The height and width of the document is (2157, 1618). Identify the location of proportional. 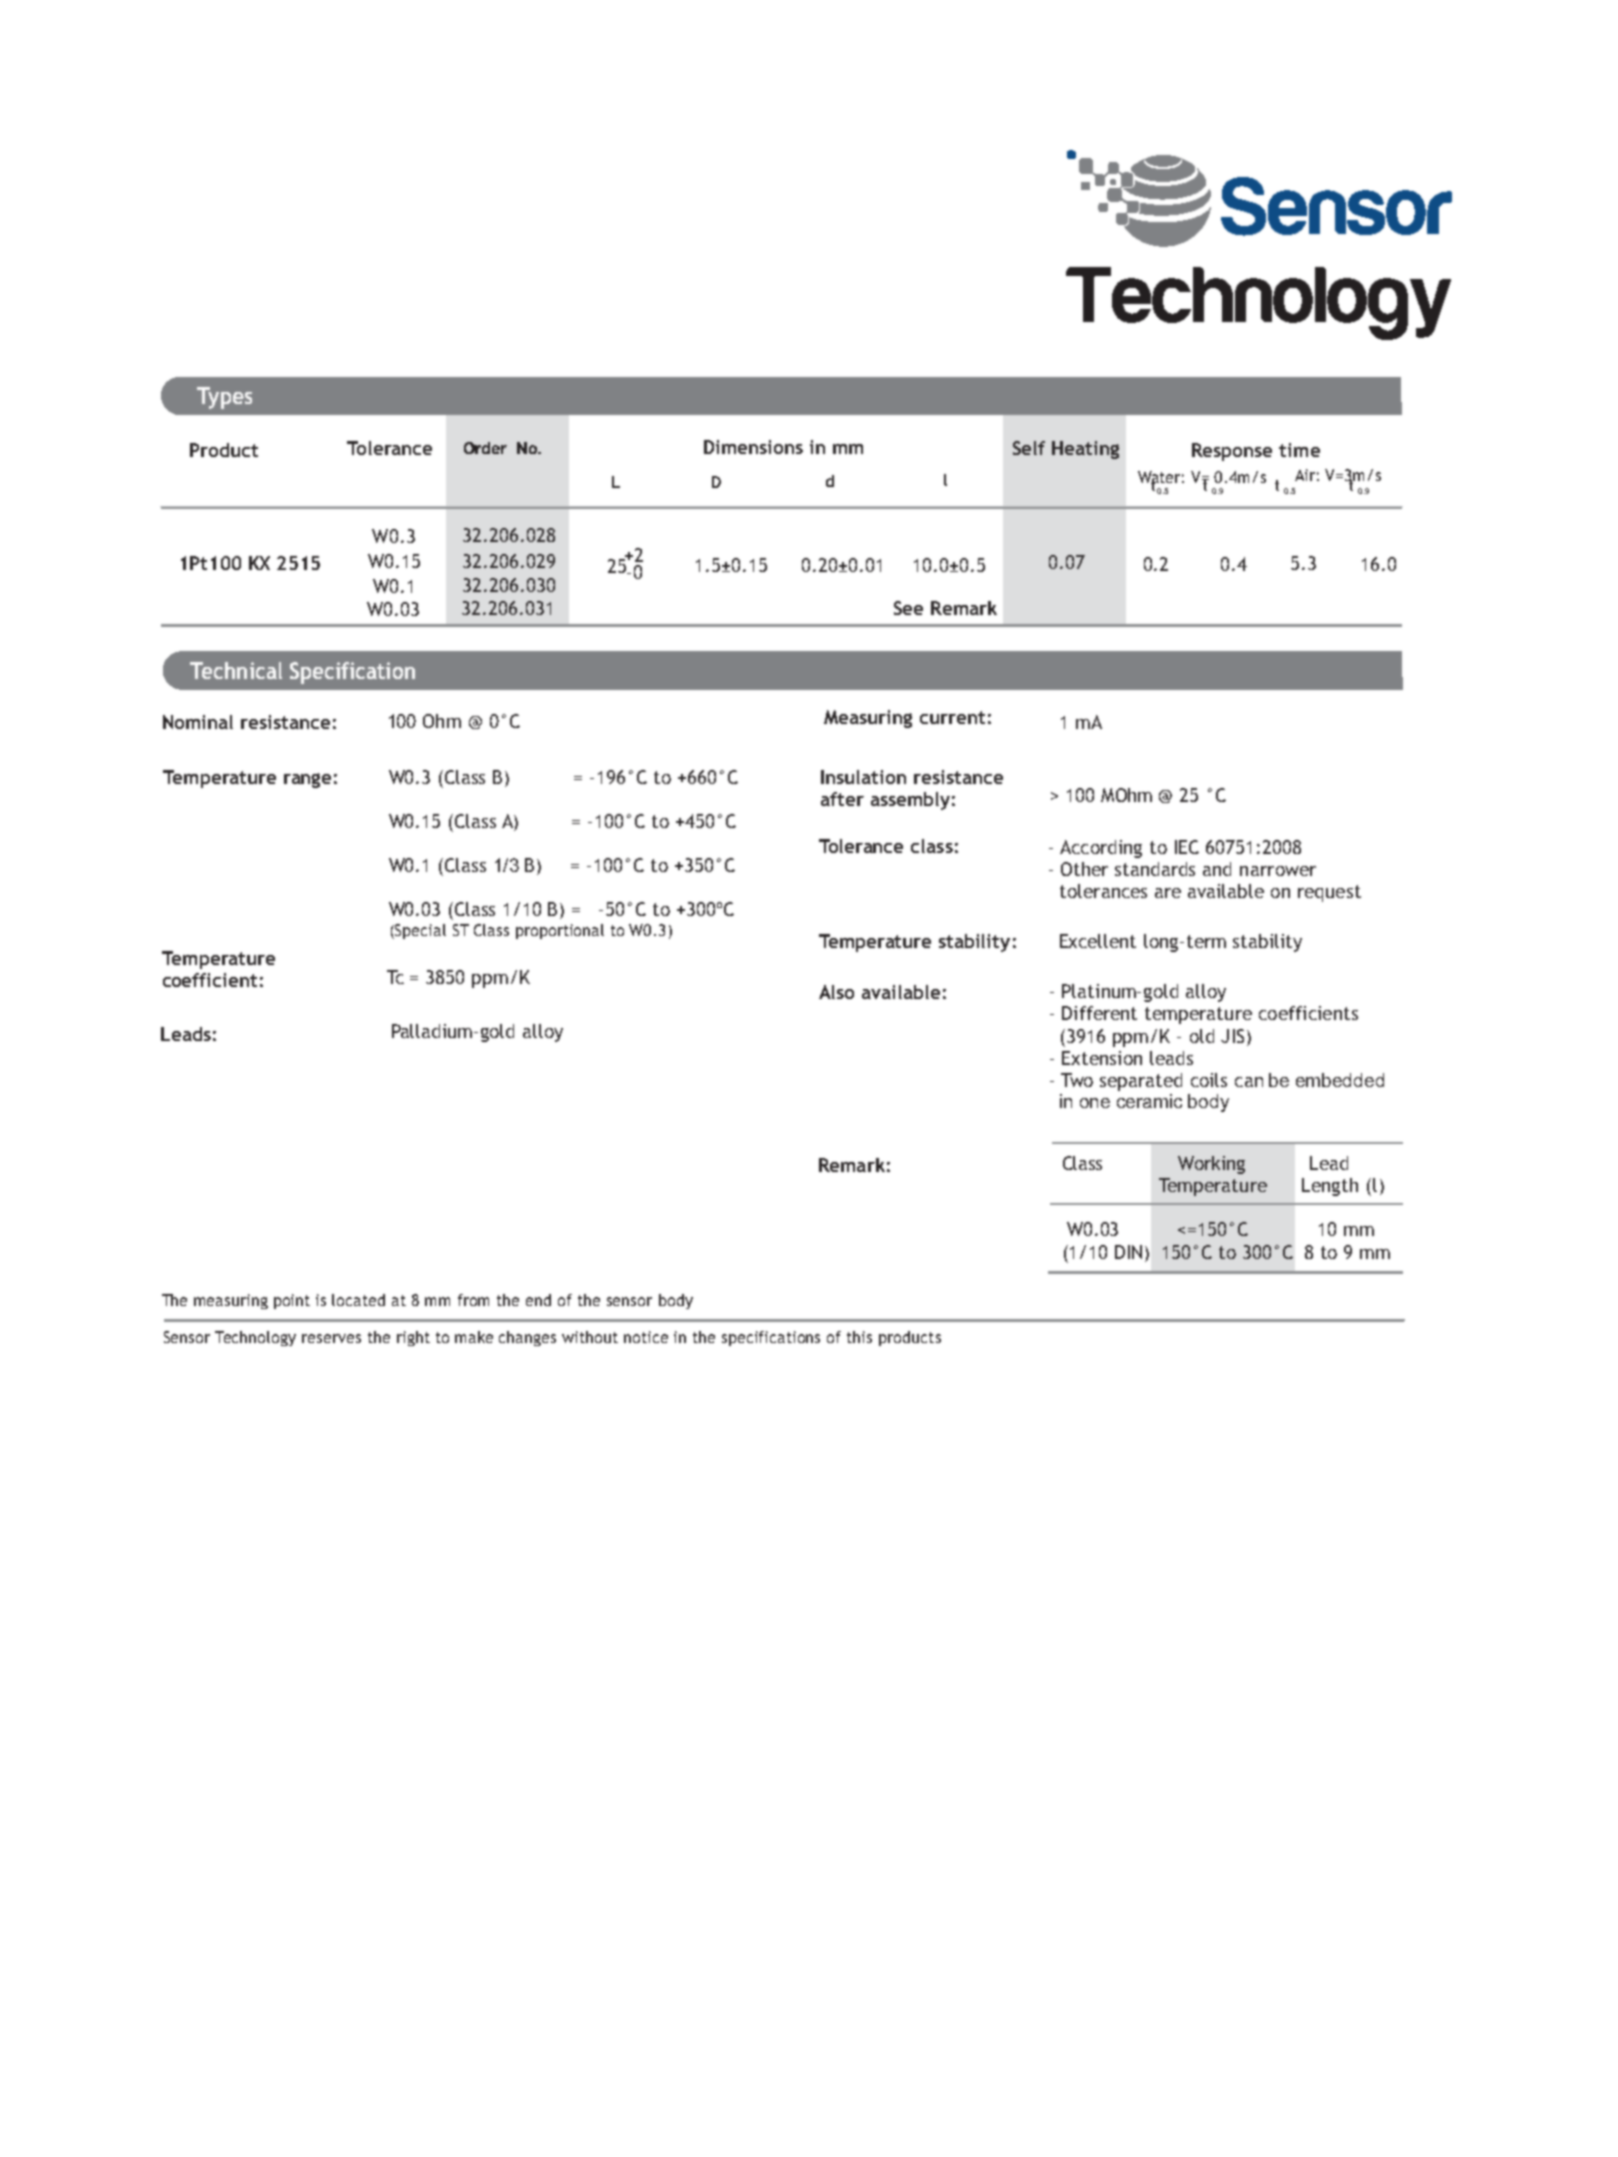
(560, 931).
